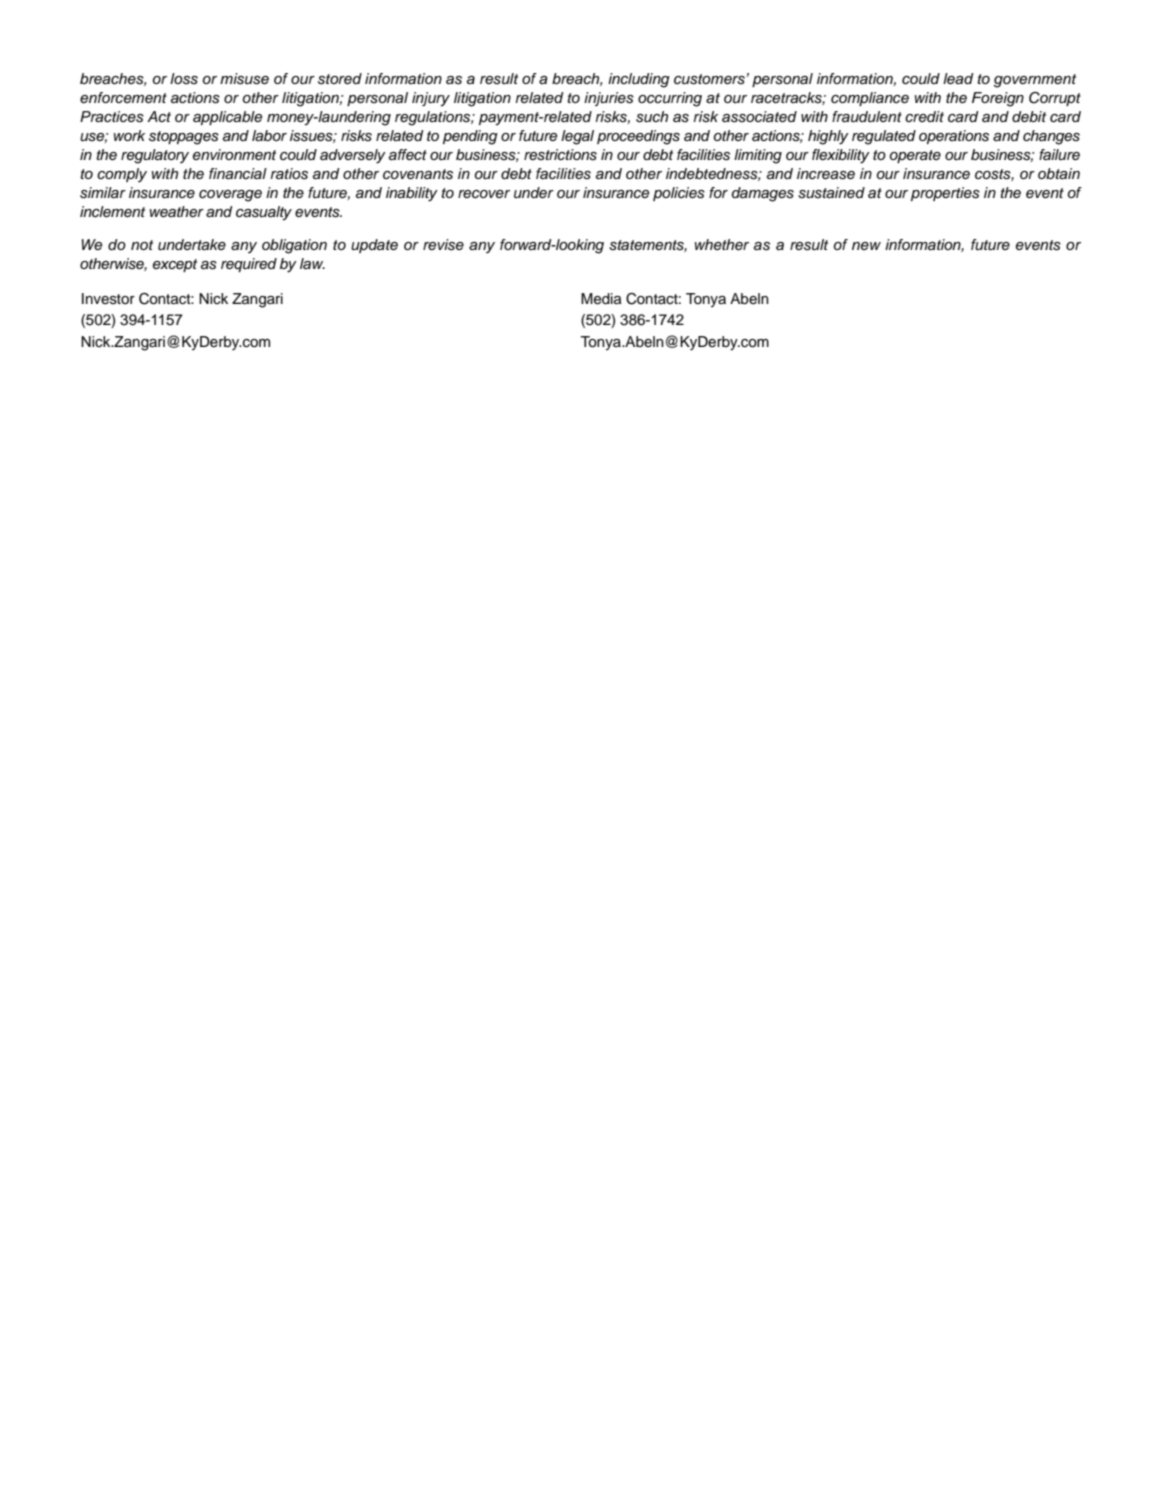 This document has width=1159, height=1500. Describe the element at coordinates (484, 194) in the document. I see `recover` at that location.
